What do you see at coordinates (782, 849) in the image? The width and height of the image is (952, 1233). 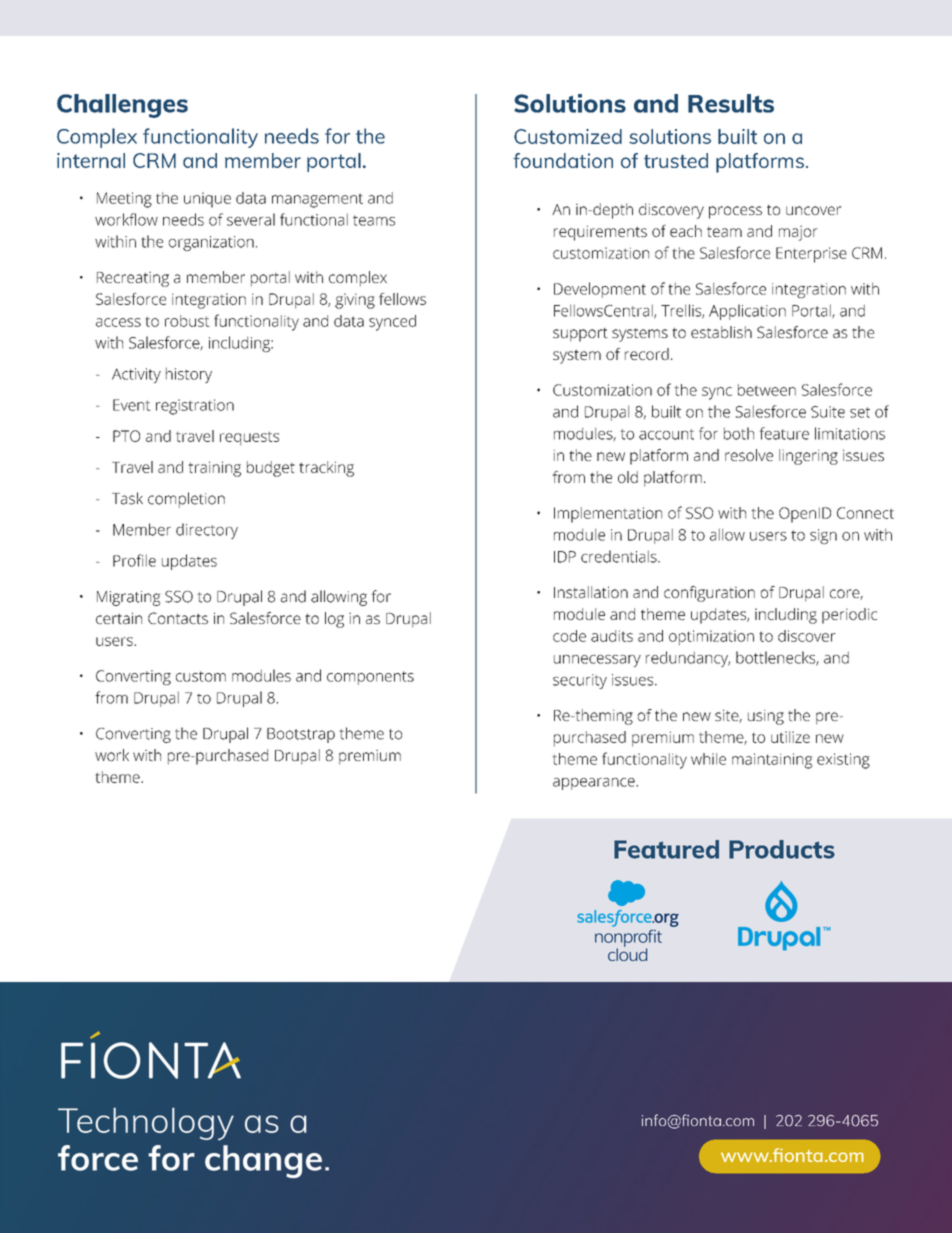 I see `Products` at bounding box center [782, 849].
